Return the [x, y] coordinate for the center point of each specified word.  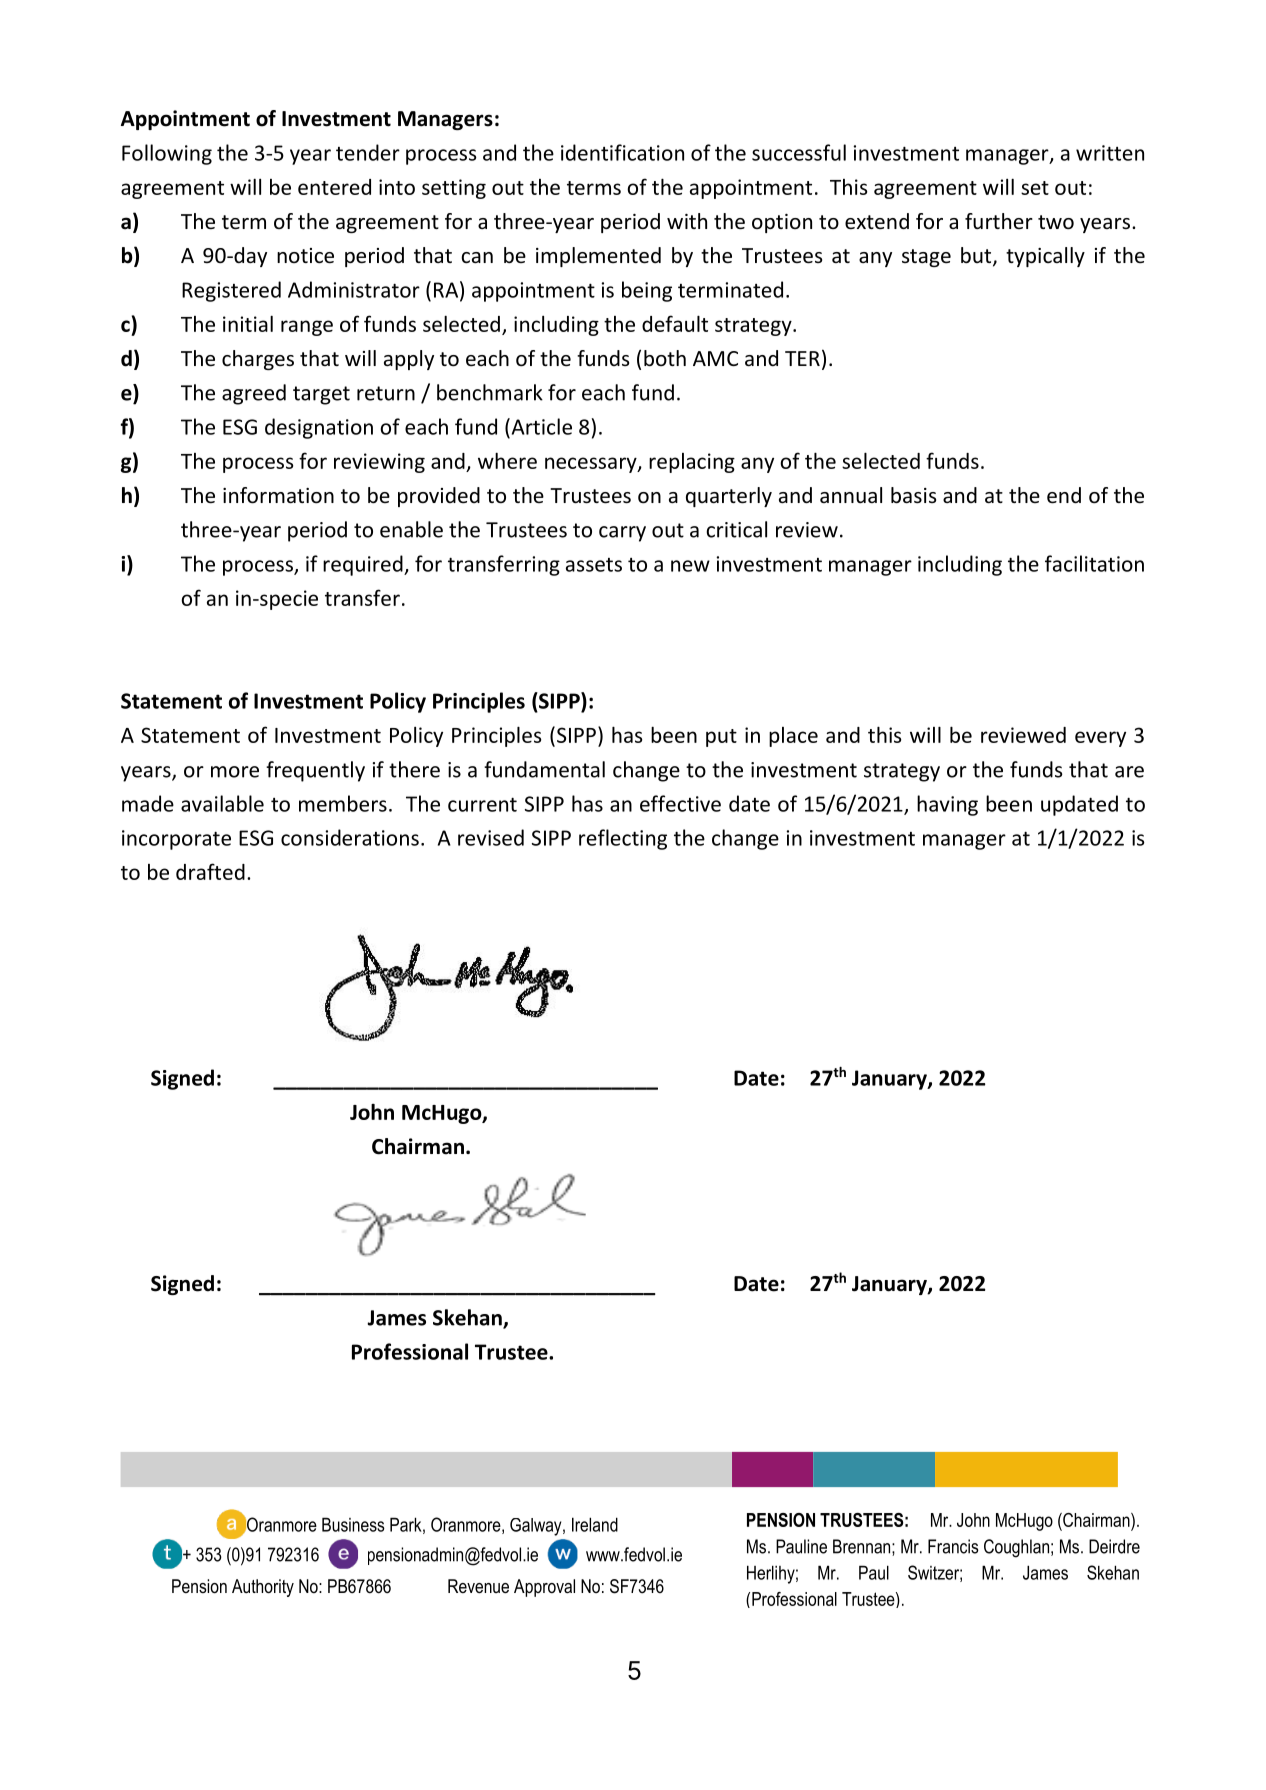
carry [622, 534]
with [687, 221]
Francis [953, 1546]
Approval [544, 1588]
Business [353, 1524]
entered [334, 187]
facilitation [1094, 563]
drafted [210, 871]
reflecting [623, 839]
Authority [263, 1588]
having [947, 805]
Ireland [595, 1524]
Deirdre [1114, 1546]
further [999, 221]
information [278, 495]
